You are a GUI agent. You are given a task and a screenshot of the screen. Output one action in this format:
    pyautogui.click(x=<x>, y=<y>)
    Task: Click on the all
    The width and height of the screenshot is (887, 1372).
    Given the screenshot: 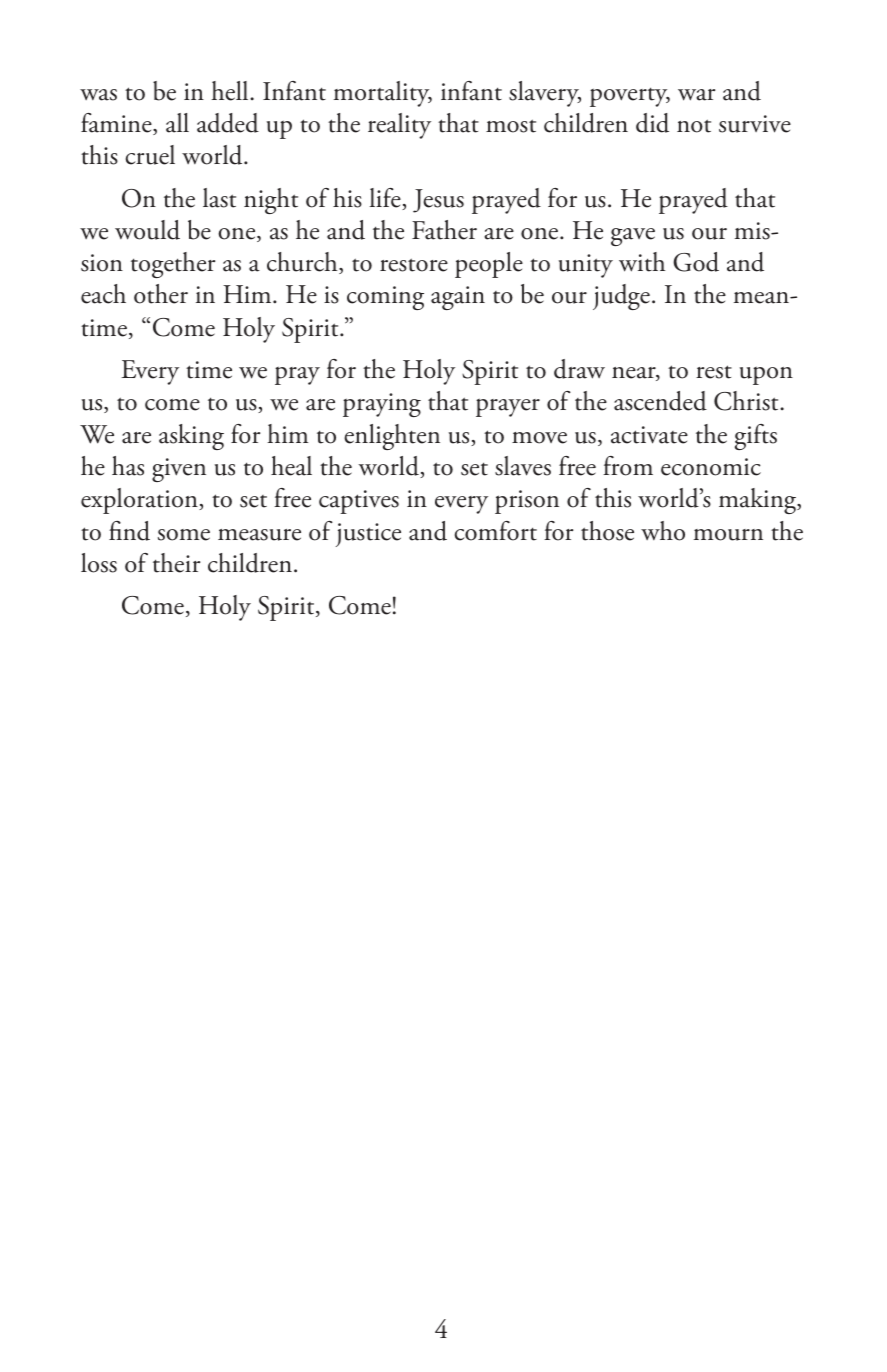 What is the action you would take?
    pyautogui.click(x=177, y=123)
